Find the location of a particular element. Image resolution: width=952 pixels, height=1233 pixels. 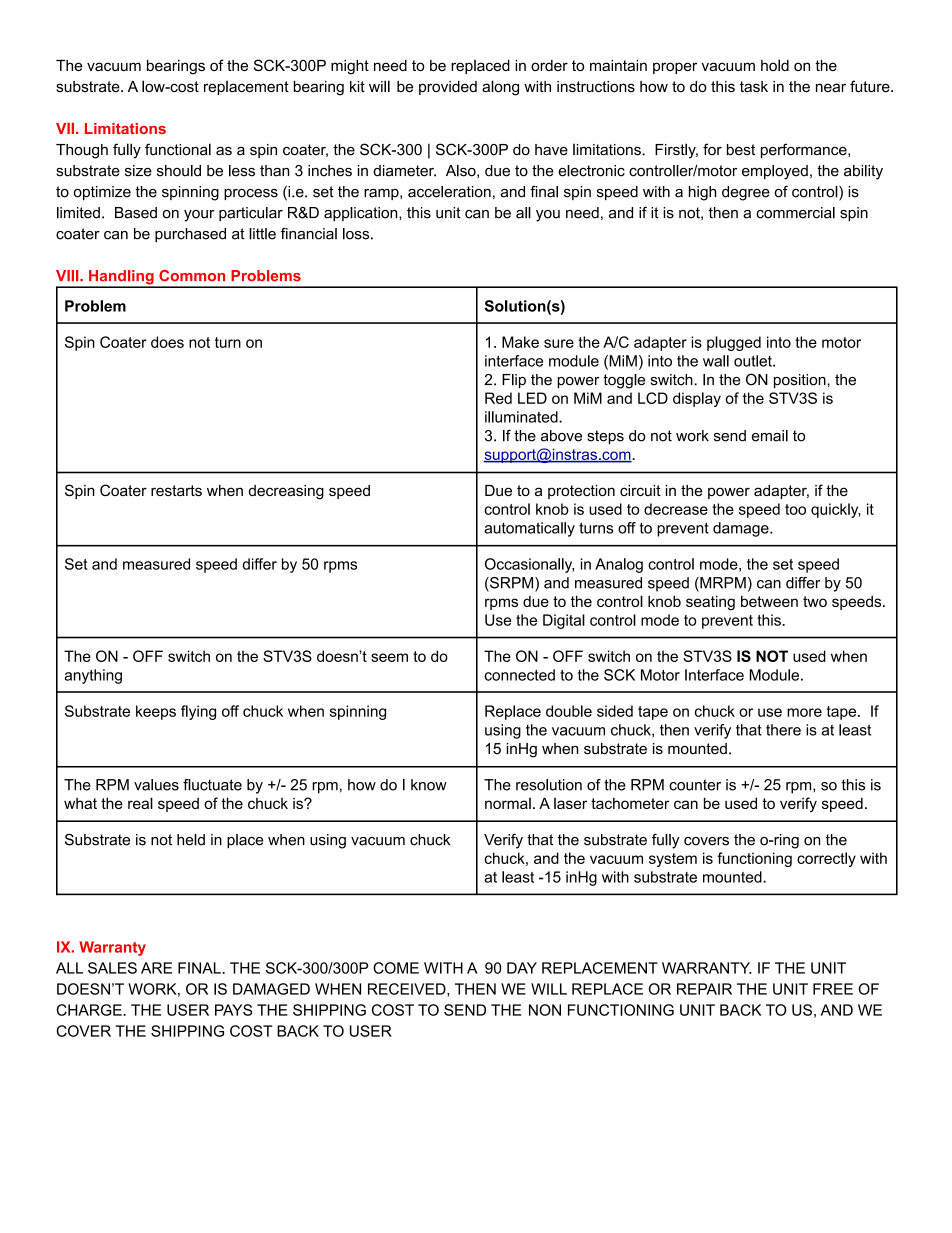

Flip is located at coordinates (514, 381).
